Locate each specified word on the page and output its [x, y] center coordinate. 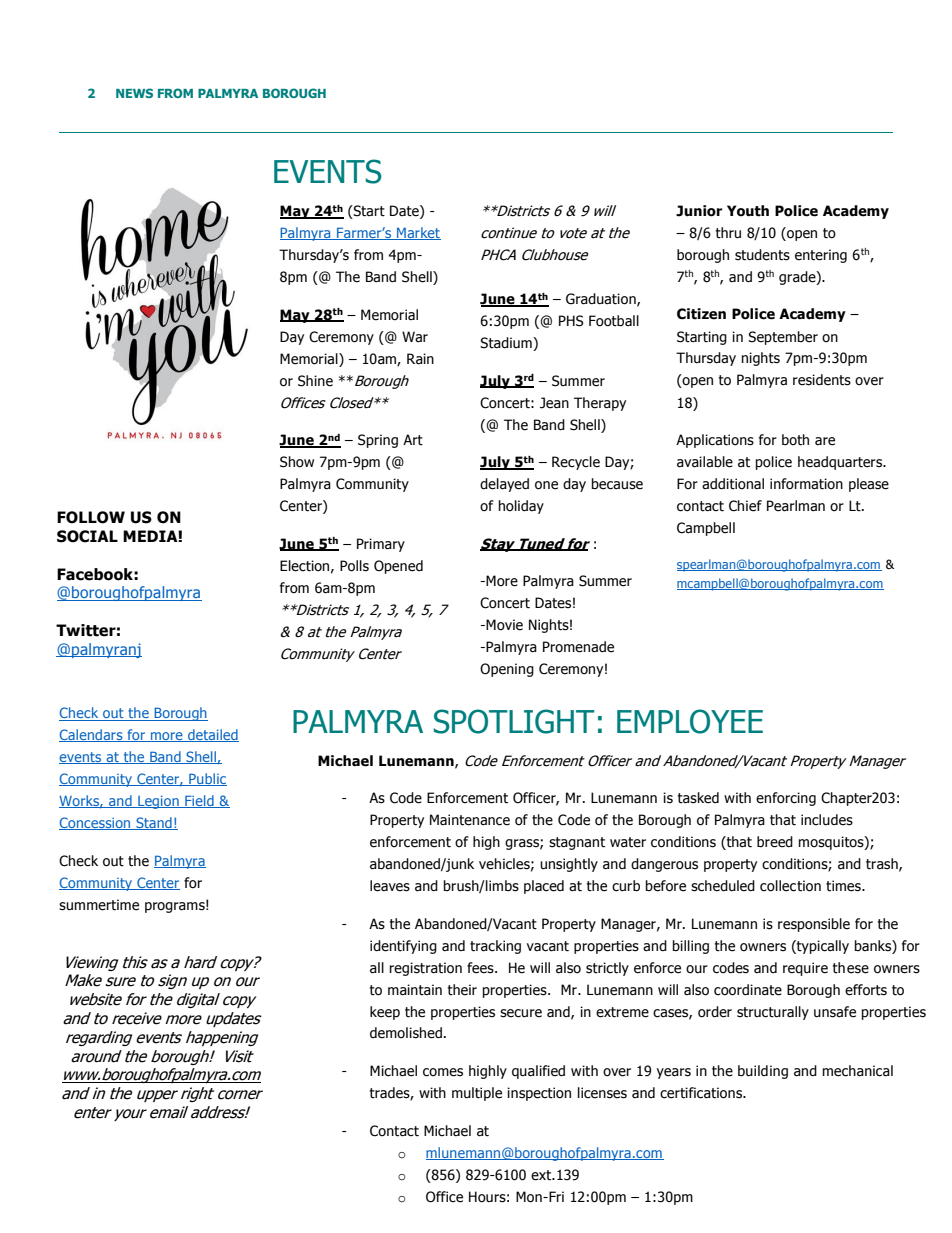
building [763, 1072]
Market [418, 233]
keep [385, 1013]
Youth [748, 211]
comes [443, 1072]
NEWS [134, 93]
